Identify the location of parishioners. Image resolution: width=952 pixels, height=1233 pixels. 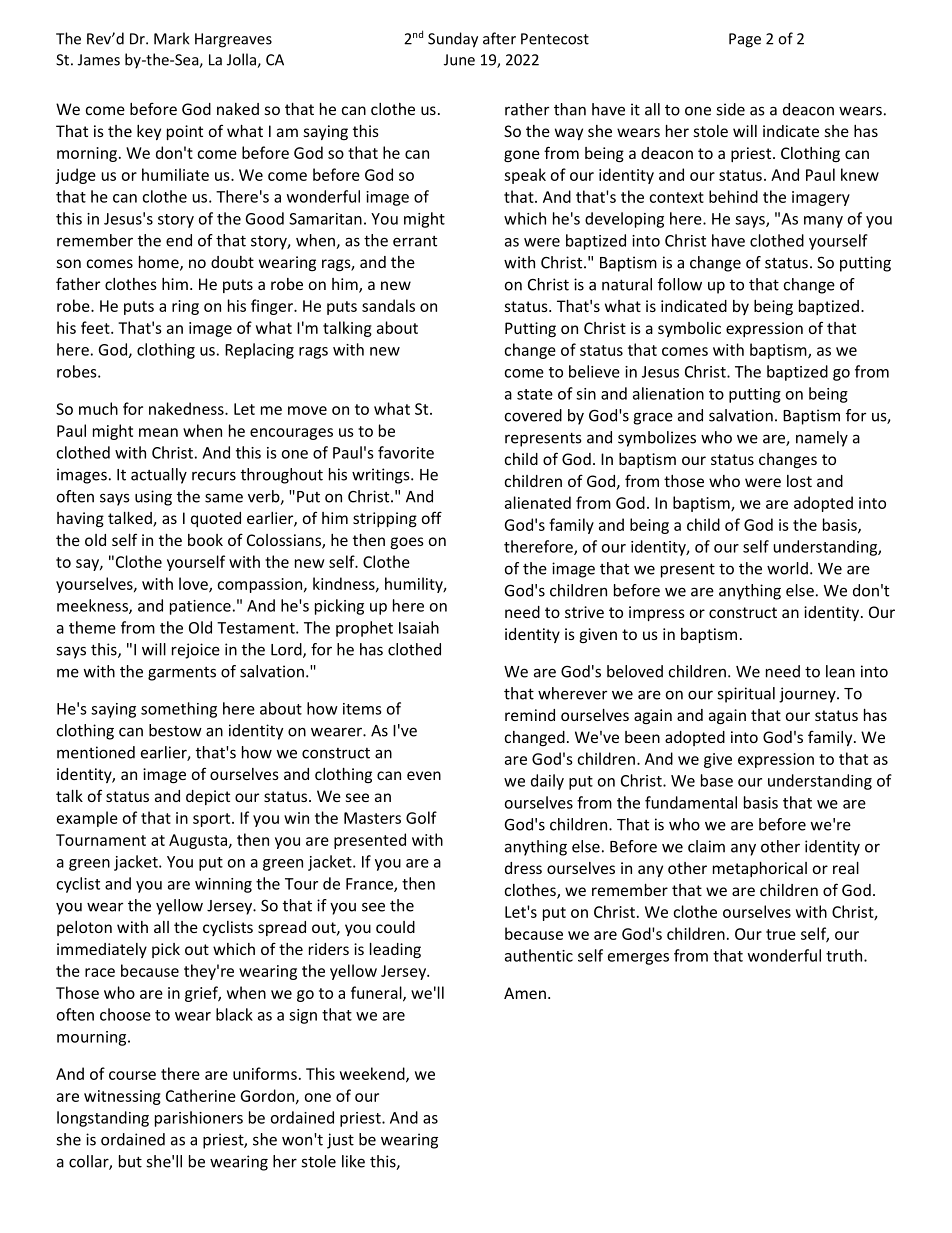
(199, 1119).
